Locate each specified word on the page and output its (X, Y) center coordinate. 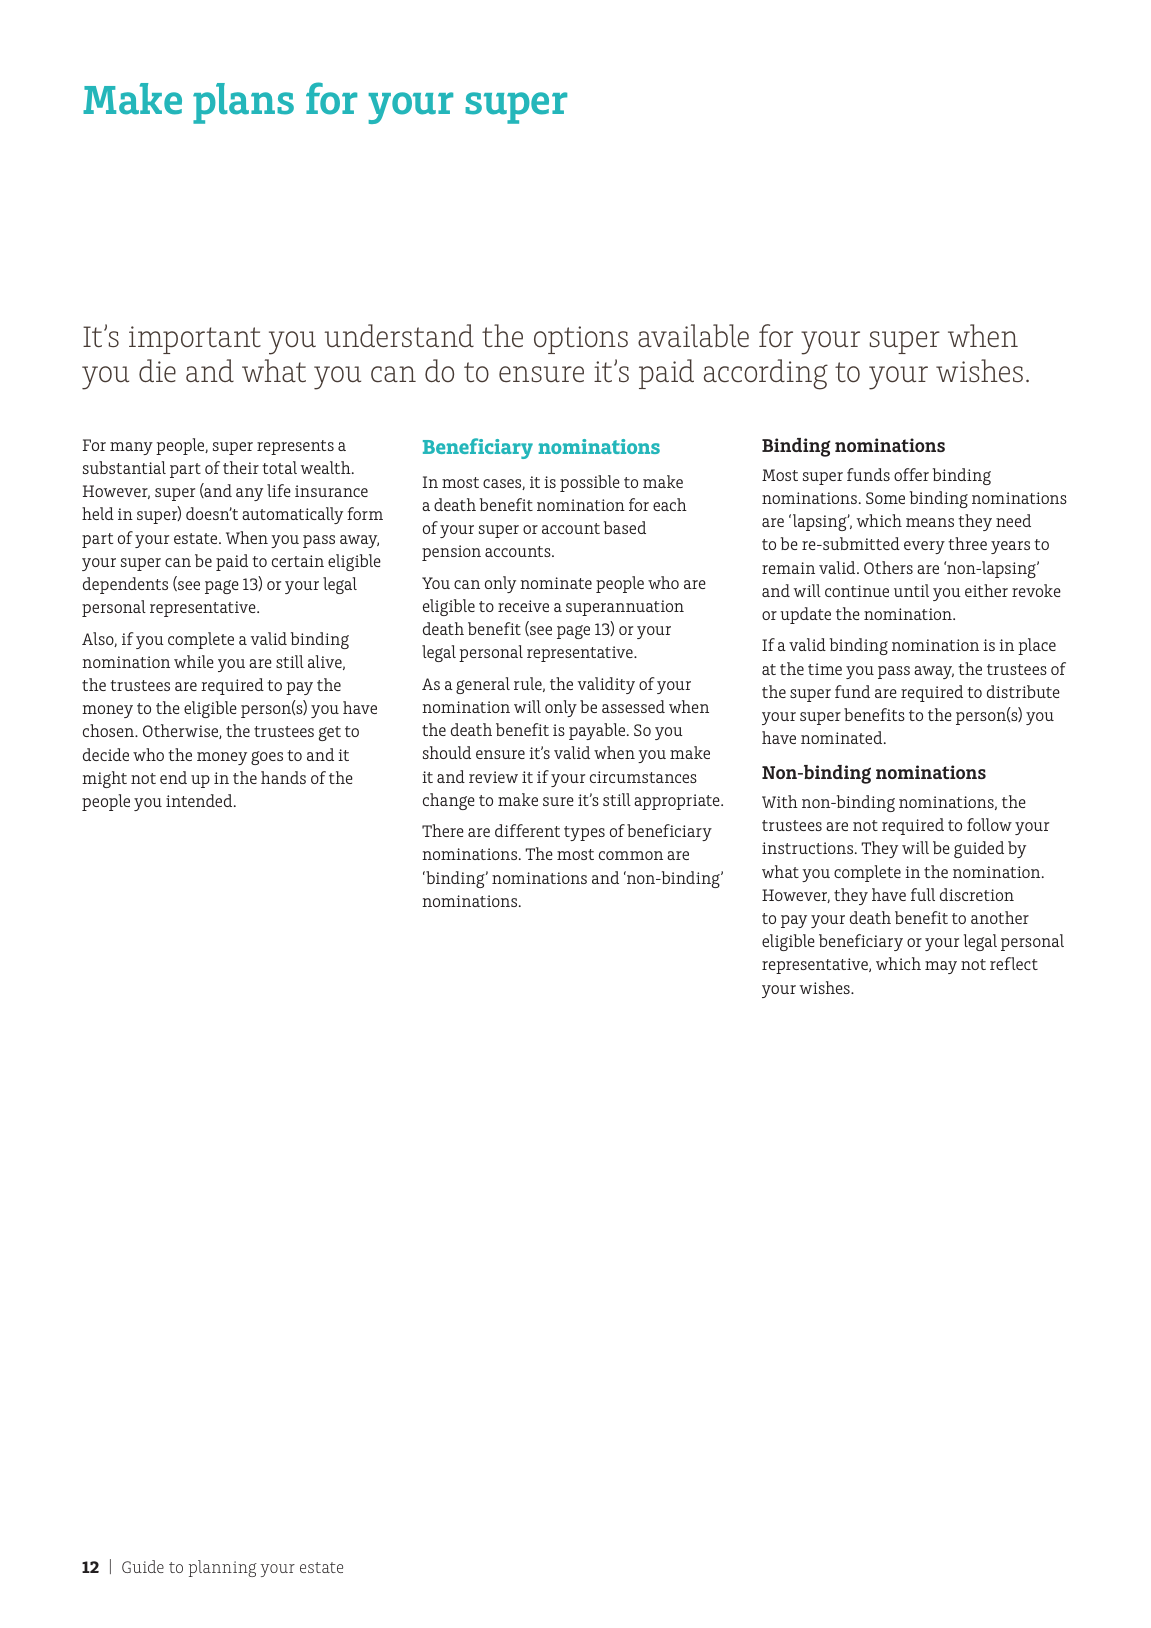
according (766, 374)
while (194, 661)
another (1000, 917)
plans (243, 103)
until (911, 590)
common (631, 855)
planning (223, 1568)
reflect (1014, 963)
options (581, 340)
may (941, 967)
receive (523, 606)
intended (200, 800)
